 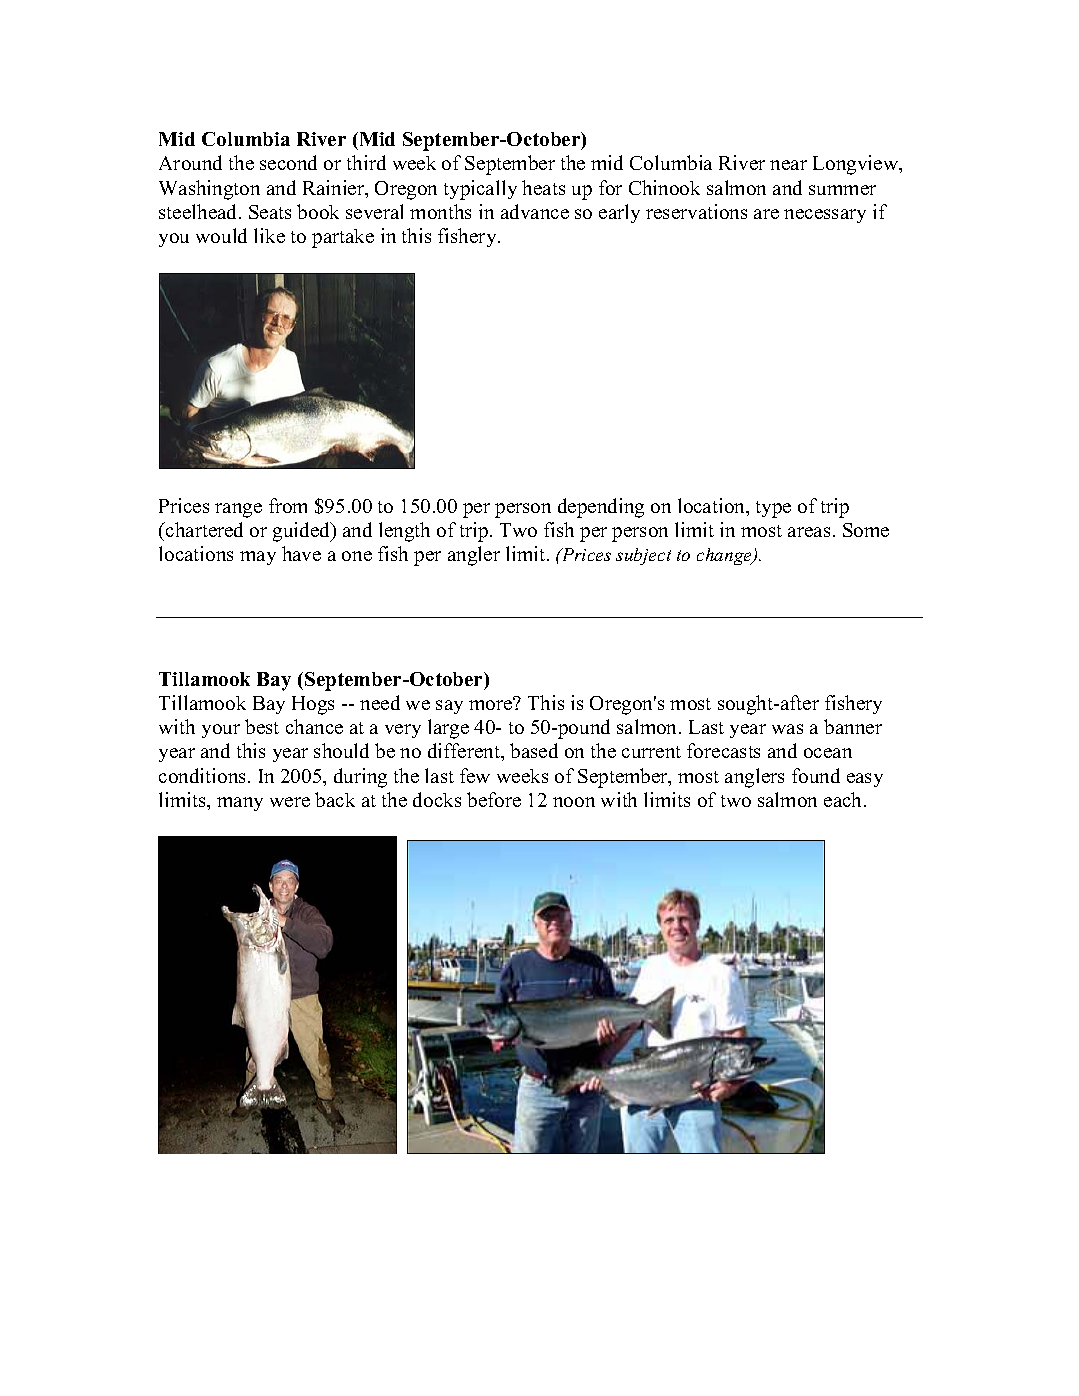 What do you see at coordinates (773, 509) in the screenshot?
I see `type` at bounding box center [773, 509].
